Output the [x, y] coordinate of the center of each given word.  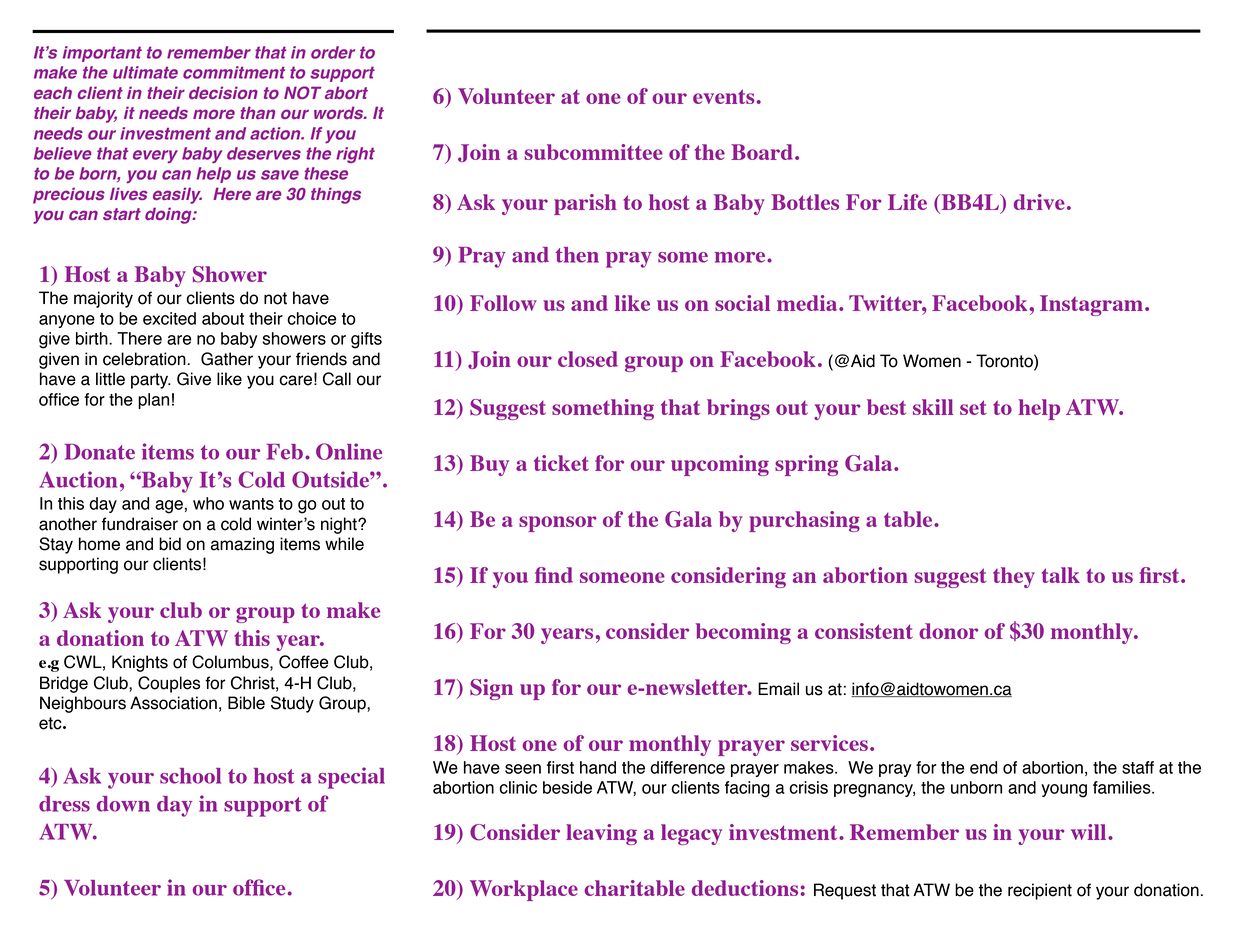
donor [948, 631]
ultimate [145, 72]
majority [103, 299]
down [123, 804]
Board [762, 152]
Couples [169, 684]
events [724, 96]
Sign [491, 689]
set [973, 407]
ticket [561, 463]
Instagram [1091, 305]
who [208, 503]
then [577, 255]
